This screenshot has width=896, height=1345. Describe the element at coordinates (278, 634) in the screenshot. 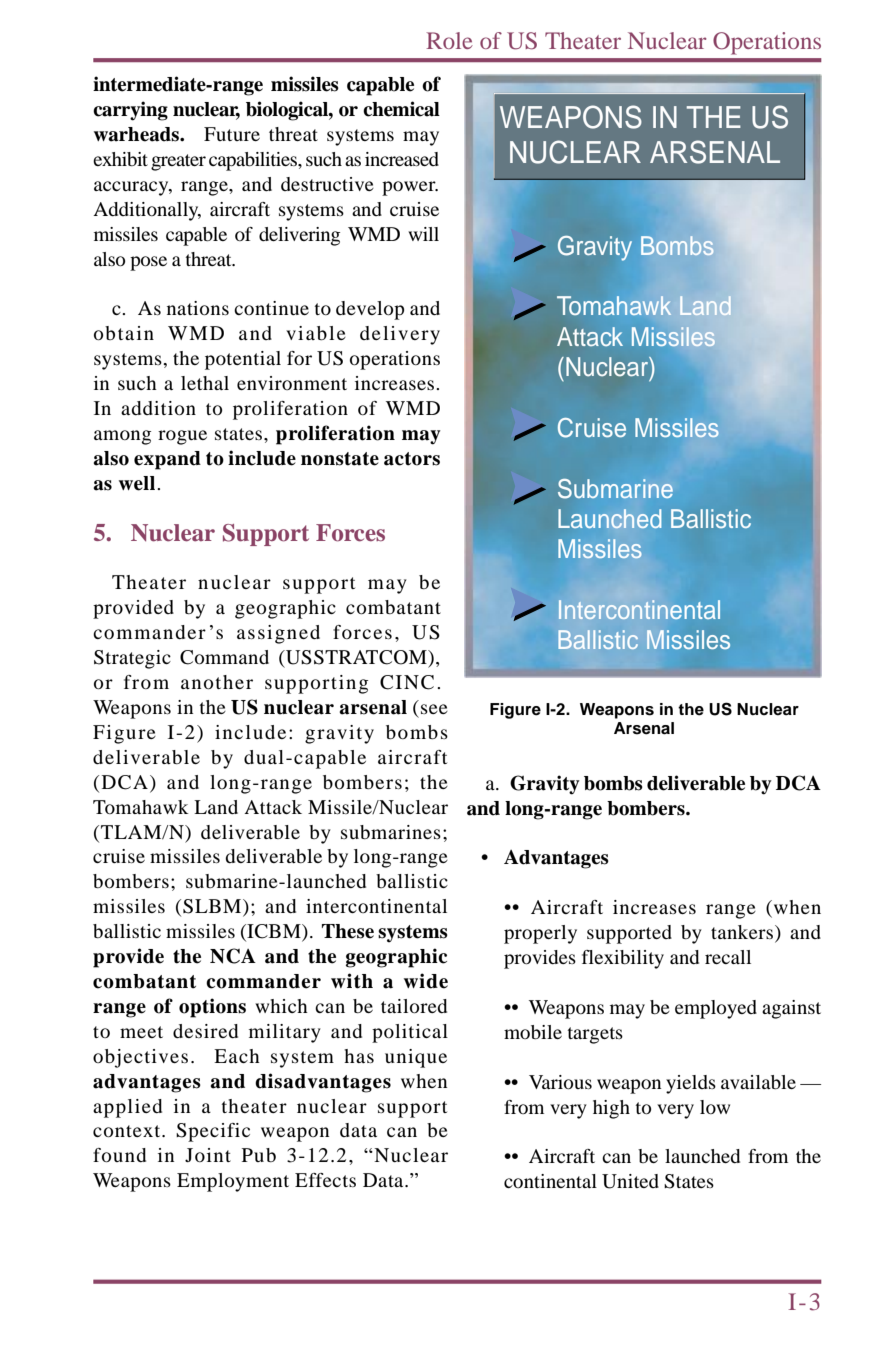

I see `assigned` at that location.
